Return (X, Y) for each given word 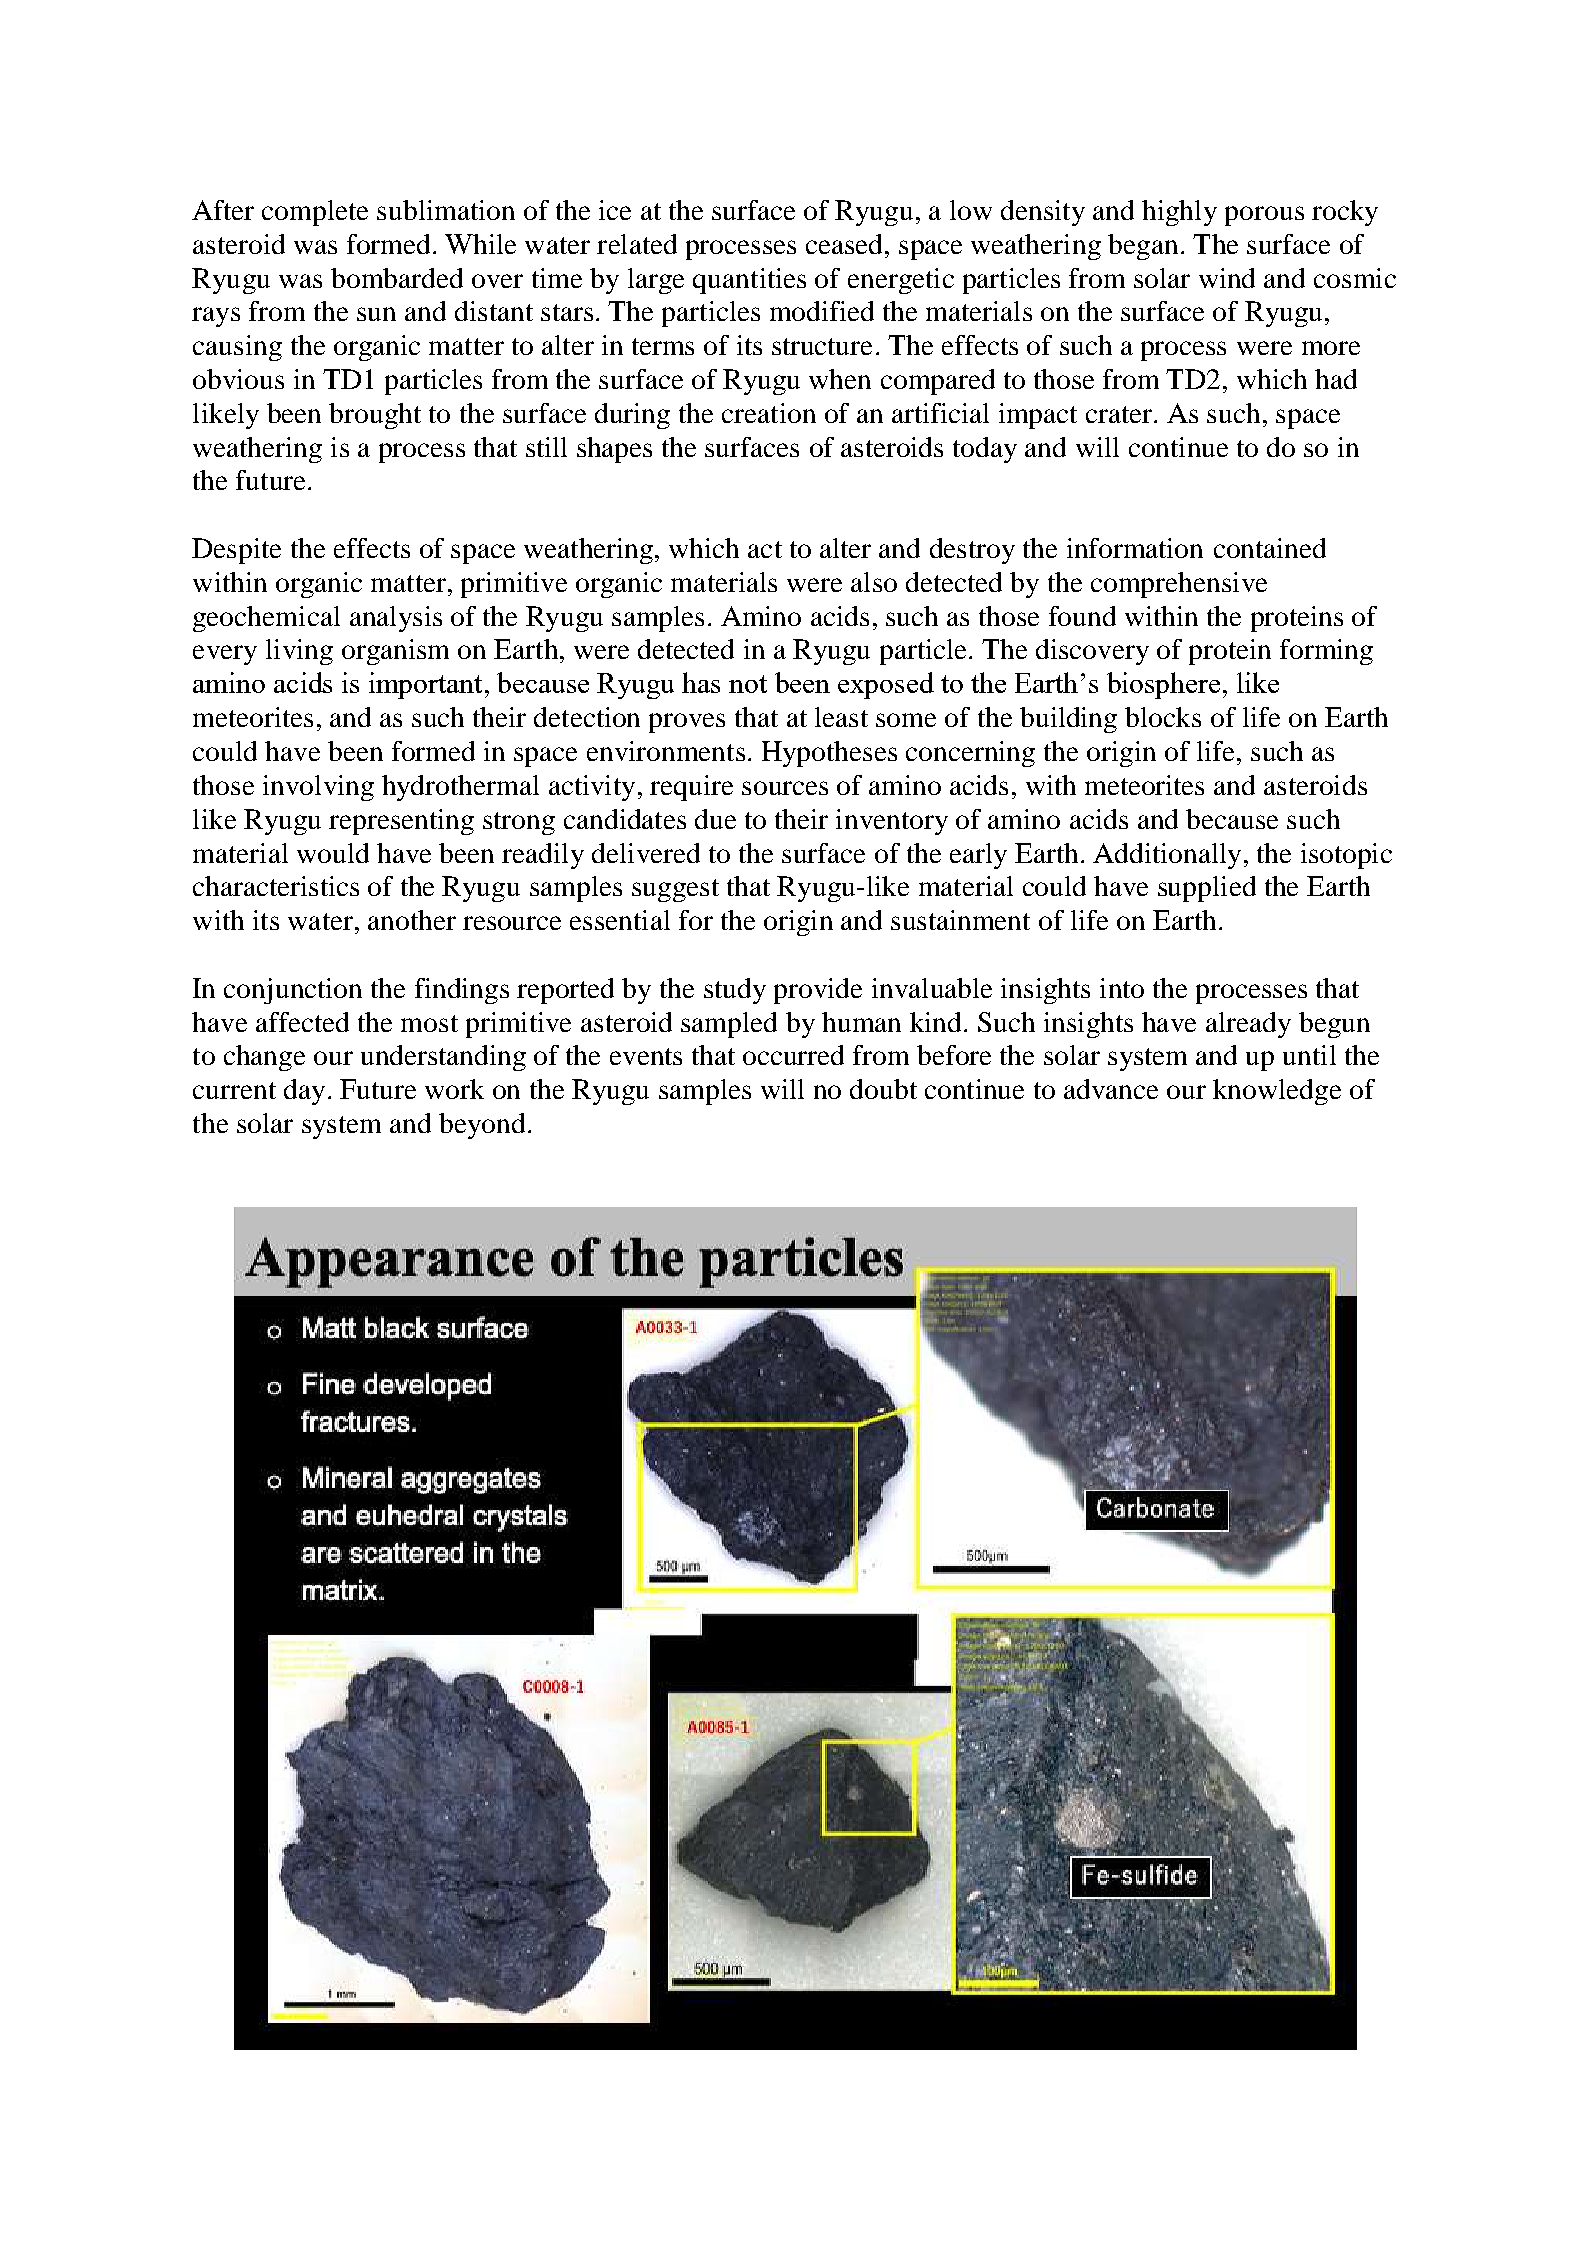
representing (401, 822)
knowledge (1277, 1092)
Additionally (1167, 856)
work (454, 1089)
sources (785, 788)
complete (315, 213)
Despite (236, 551)
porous (1264, 216)
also (874, 582)
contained (1270, 548)
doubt (883, 1089)
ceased (846, 244)
